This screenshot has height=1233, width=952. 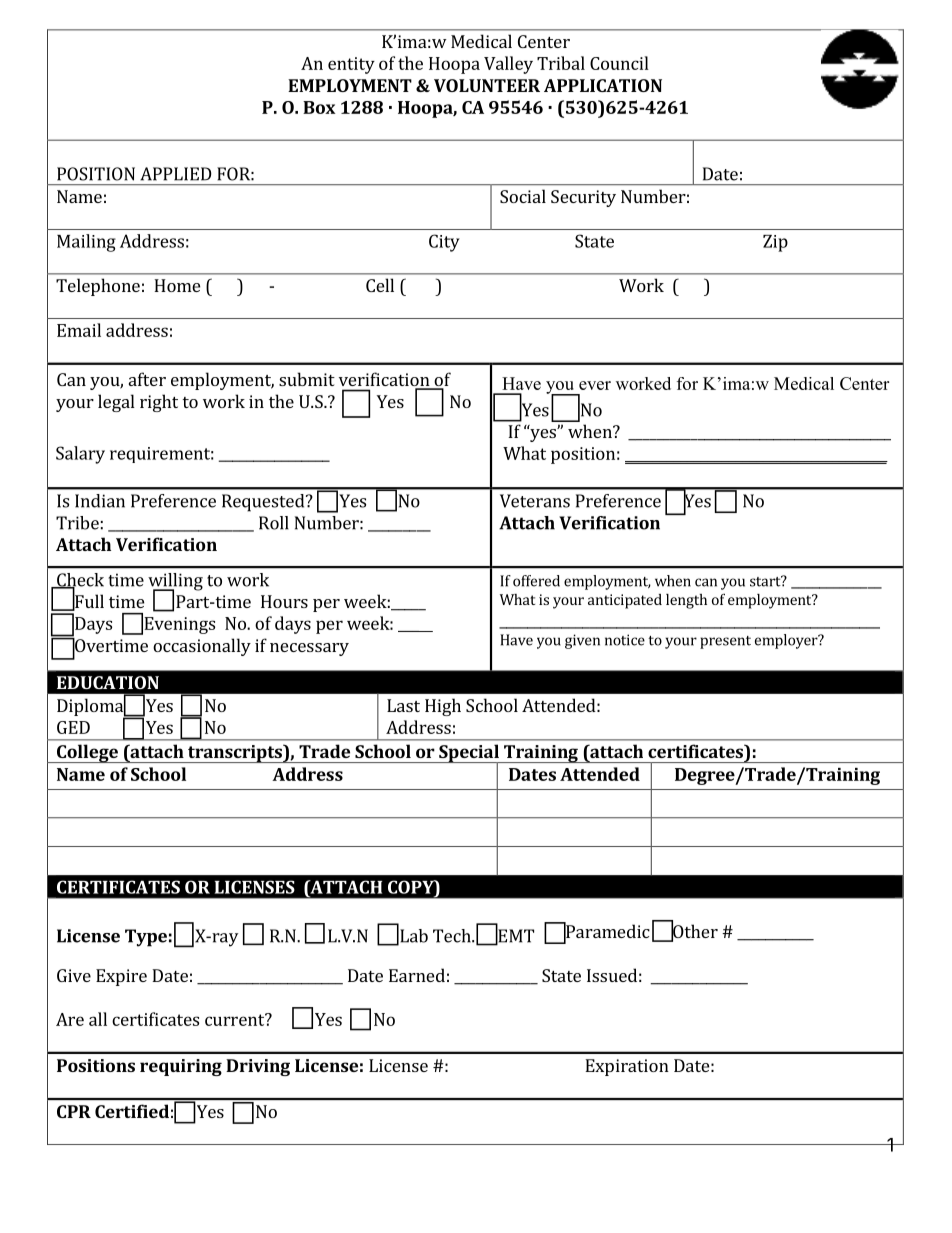 What do you see at coordinates (725, 642) in the screenshot?
I see `present` at bounding box center [725, 642].
